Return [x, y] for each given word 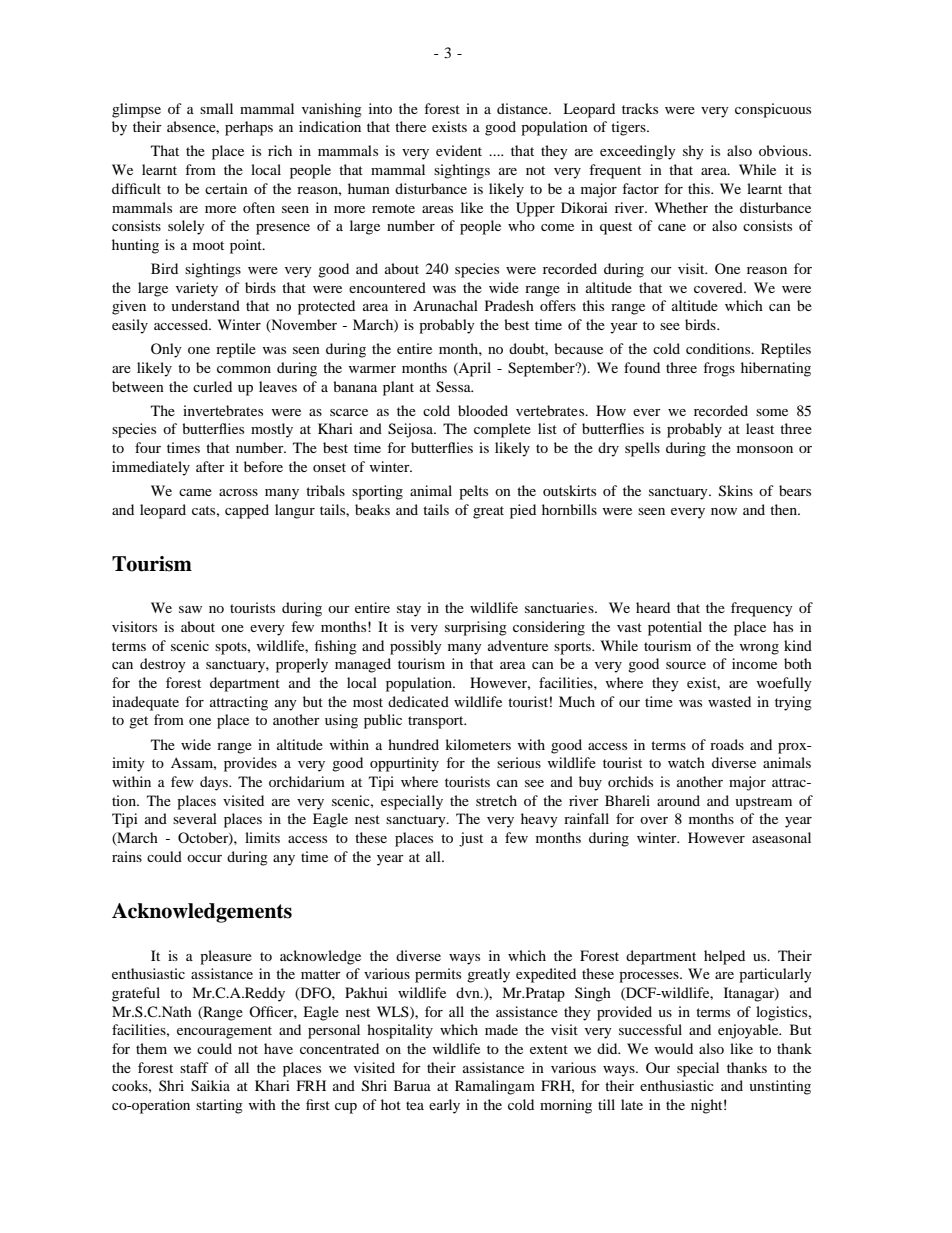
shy [693, 152]
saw [190, 609]
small [216, 108]
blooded [483, 410]
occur [204, 858]
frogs [719, 369]
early [444, 1106]
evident [459, 150]
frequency [762, 609]
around [678, 800]
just [471, 839]
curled [212, 386]
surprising [476, 628]
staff [194, 1067]
